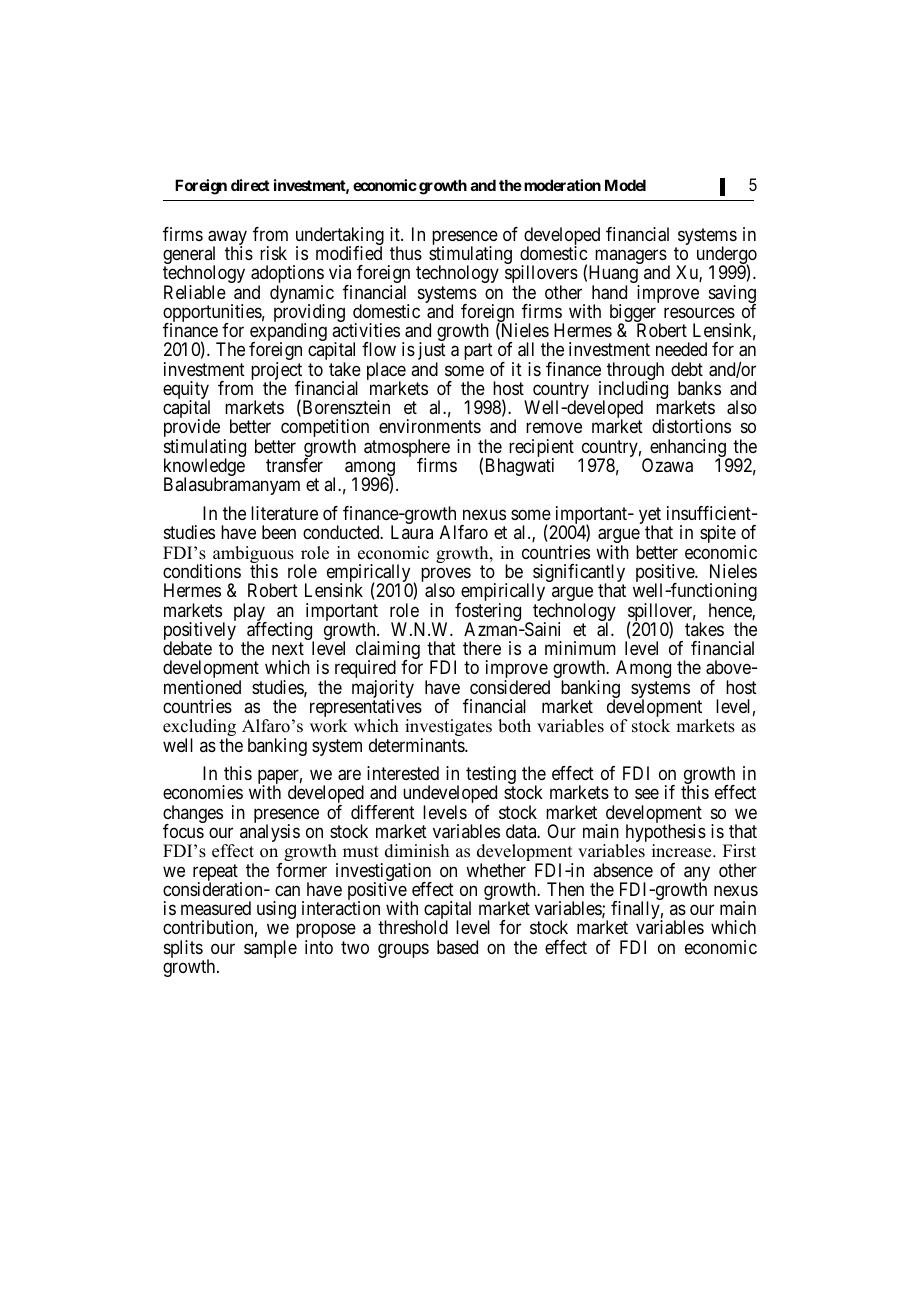 Image resolution: width=924 pixels, height=1308 pixels. Describe the element at coordinates (625, 185) in the page. I see `Model` at that location.
